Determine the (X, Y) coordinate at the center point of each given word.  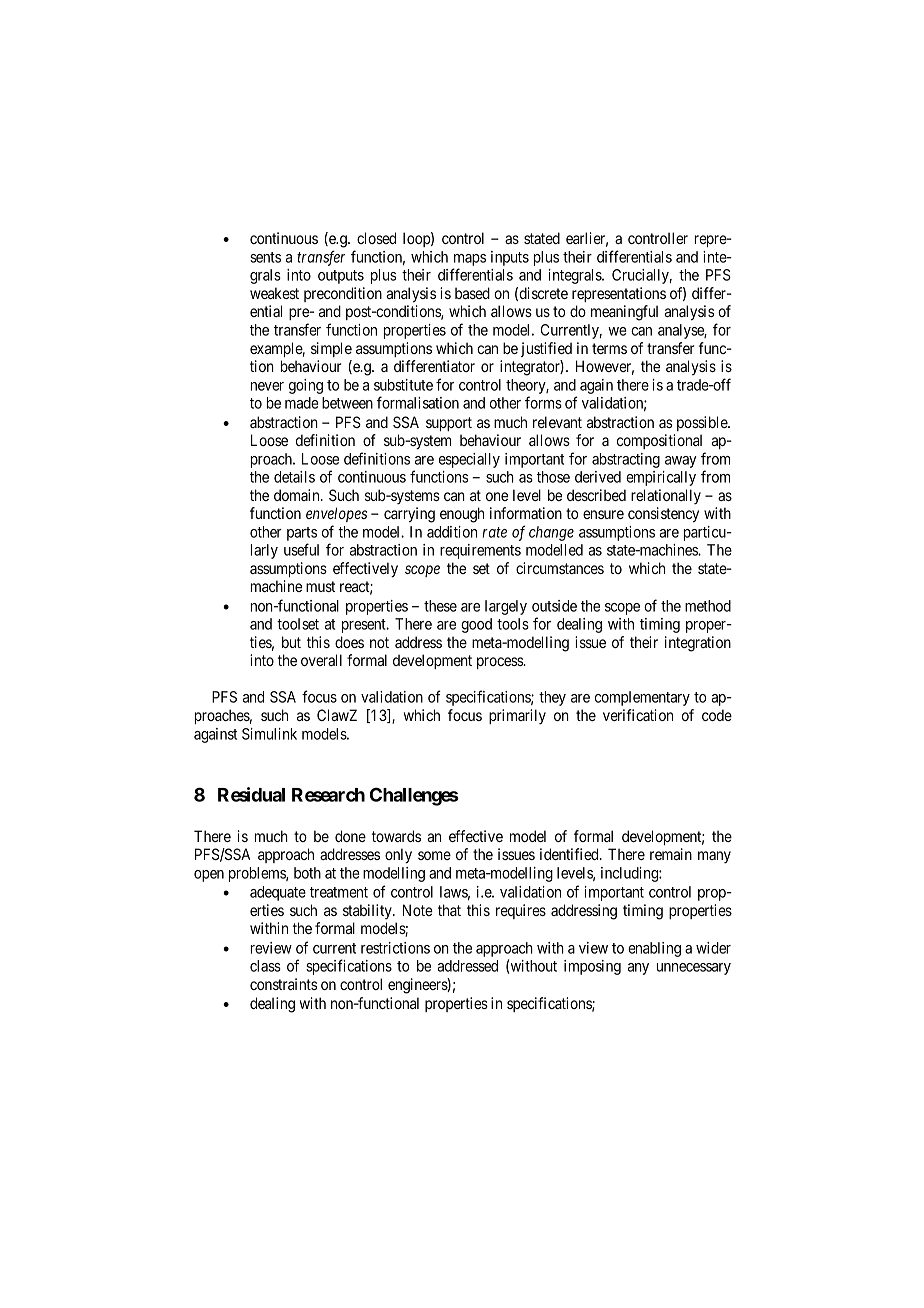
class (265, 966)
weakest (274, 293)
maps (470, 260)
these (440, 606)
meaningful (624, 313)
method (708, 606)
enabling (654, 949)
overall (321, 660)
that (449, 910)
